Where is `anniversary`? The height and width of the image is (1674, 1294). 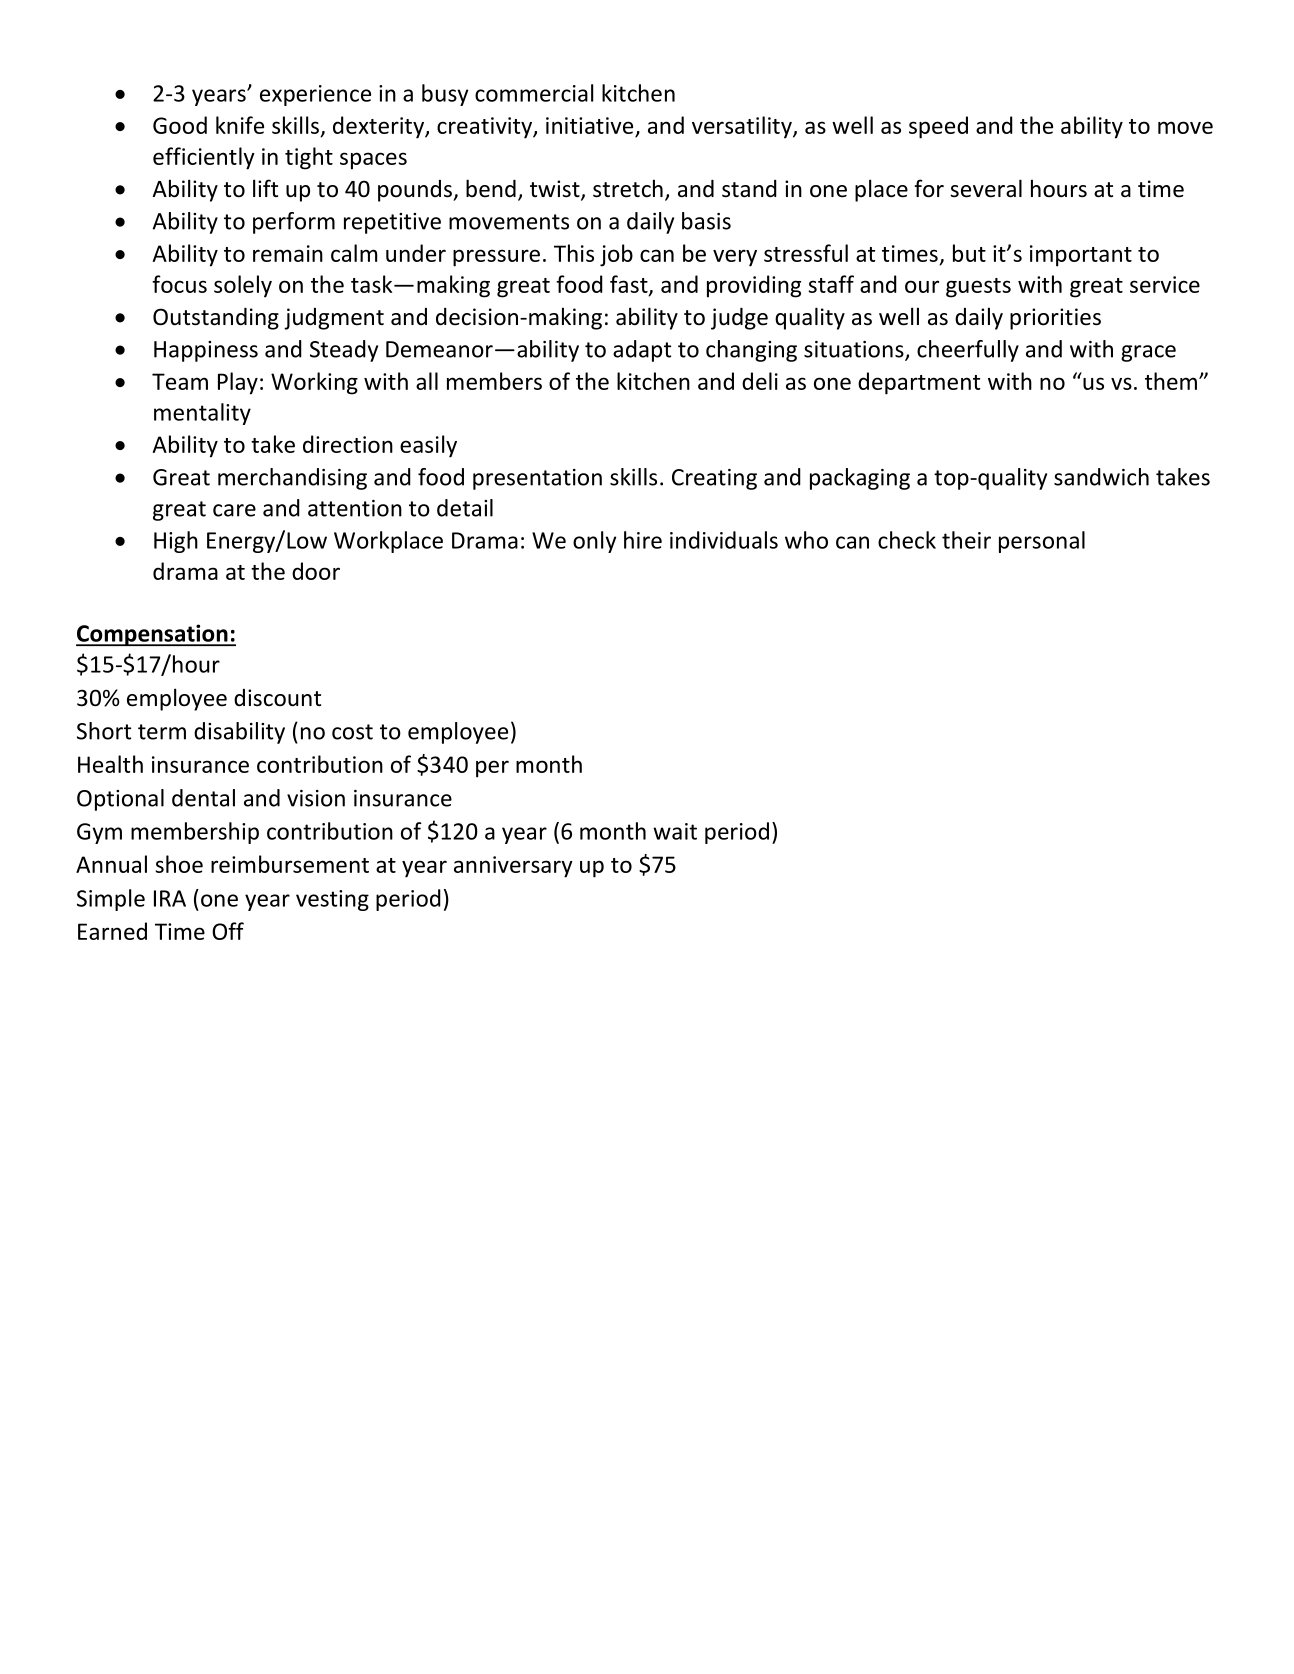
anniversary is located at coordinates (513, 867).
